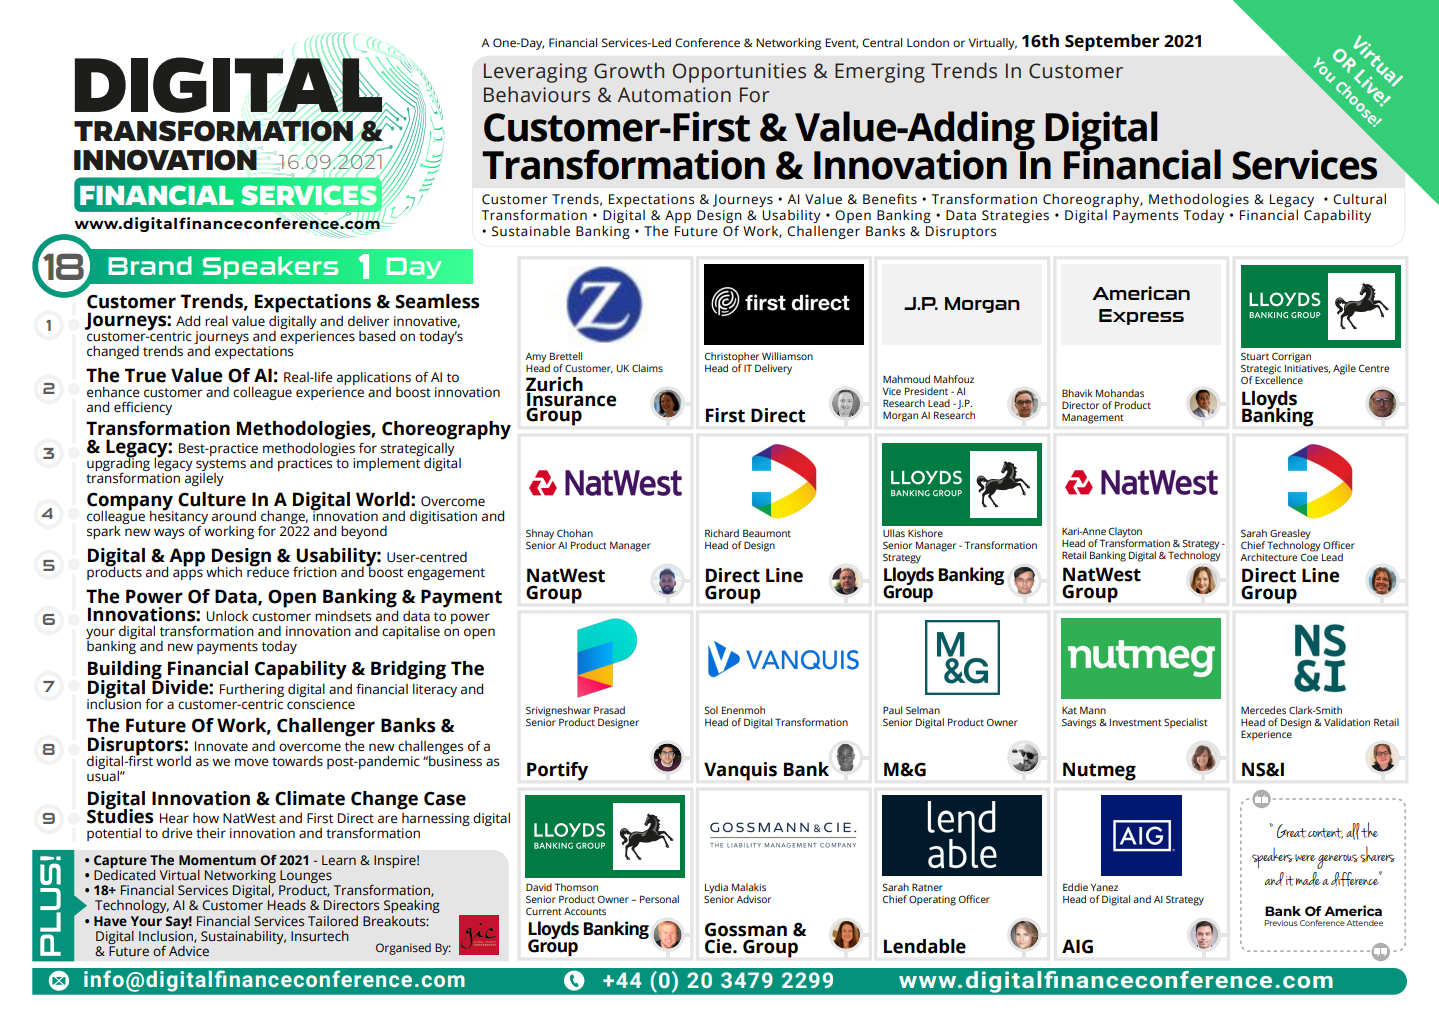  What do you see at coordinates (1263, 710) in the page?
I see `Mercedes` at bounding box center [1263, 710].
